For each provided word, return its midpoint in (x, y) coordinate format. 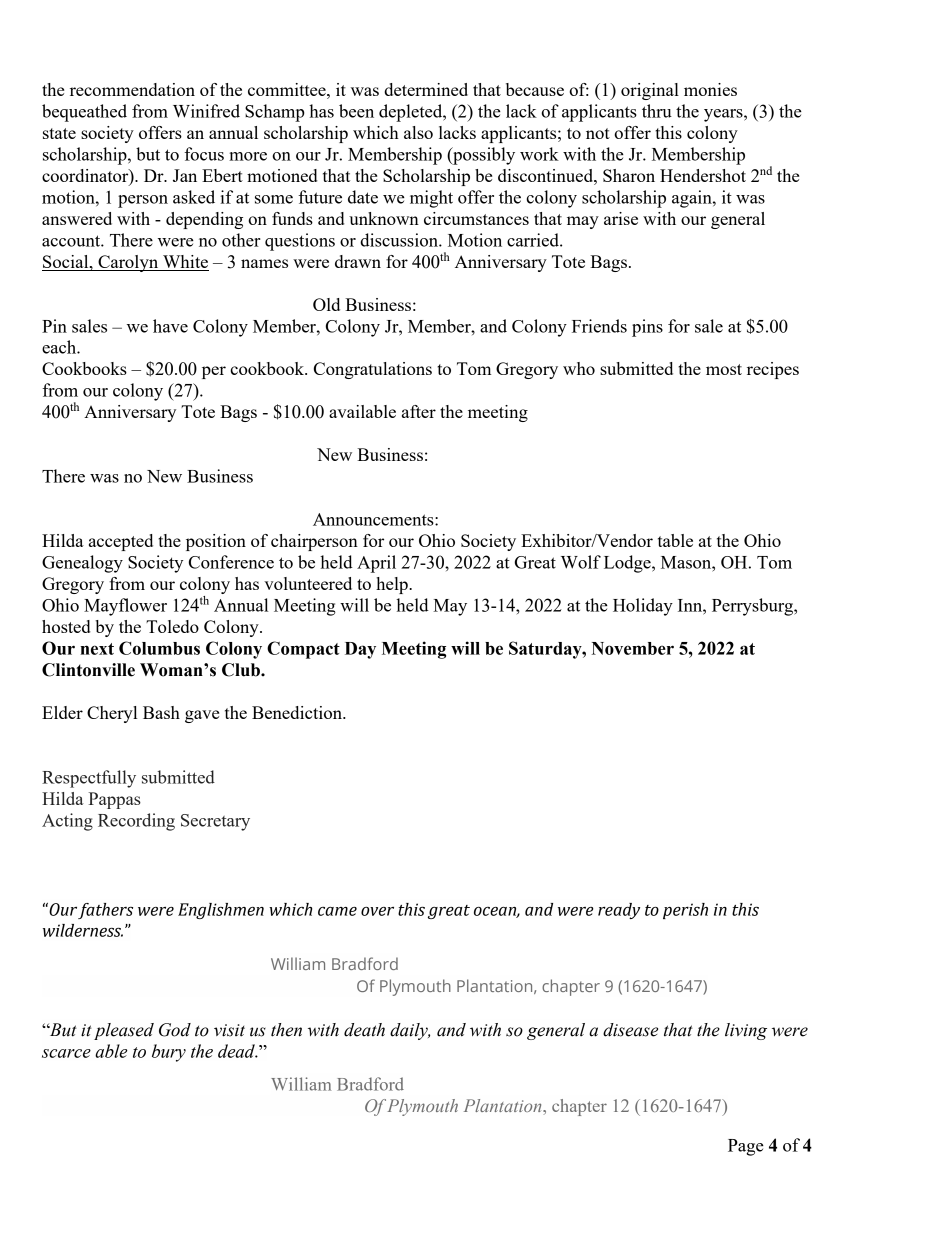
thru (657, 111)
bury (169, 1053)
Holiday (643, 607)
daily (410, 1031)
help (393, 585)
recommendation (132, 89)
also (418, 132)
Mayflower (125, 607)
